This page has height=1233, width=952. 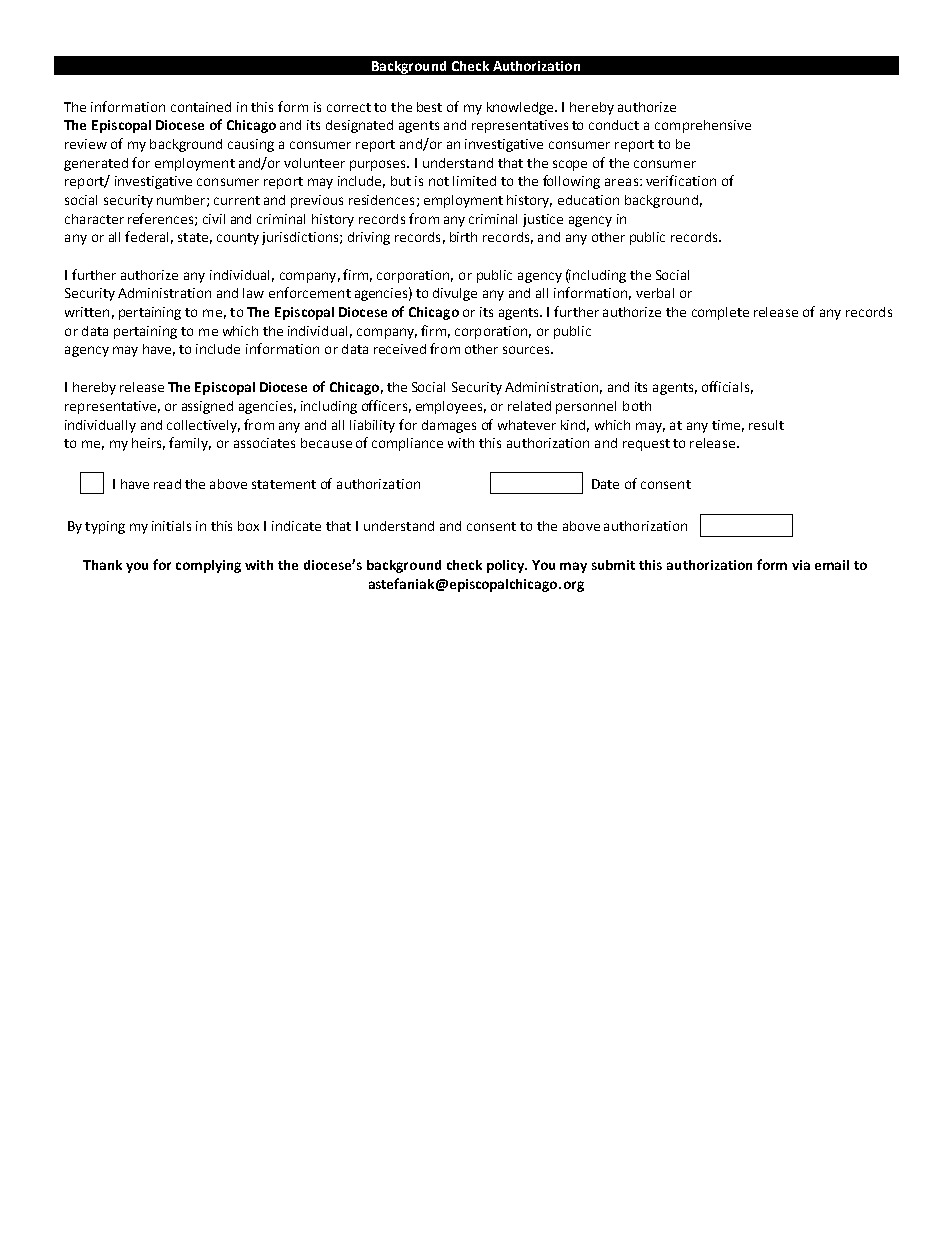 What do you see at coordinates (429, 107) in the page?
I see `best` at bounding box center [429, 107].
